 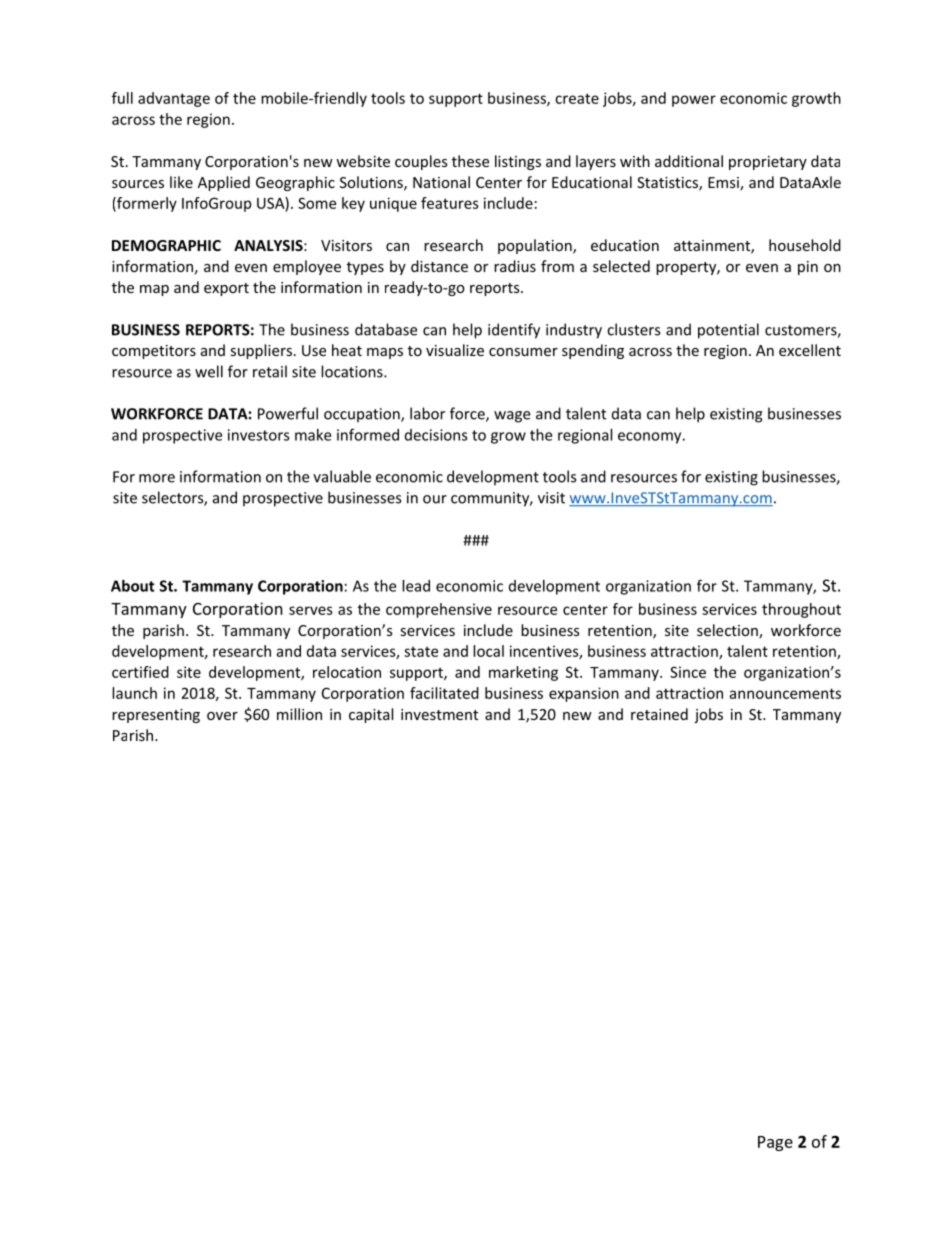 I want to click on advantage, so click(x=174, y=99).
